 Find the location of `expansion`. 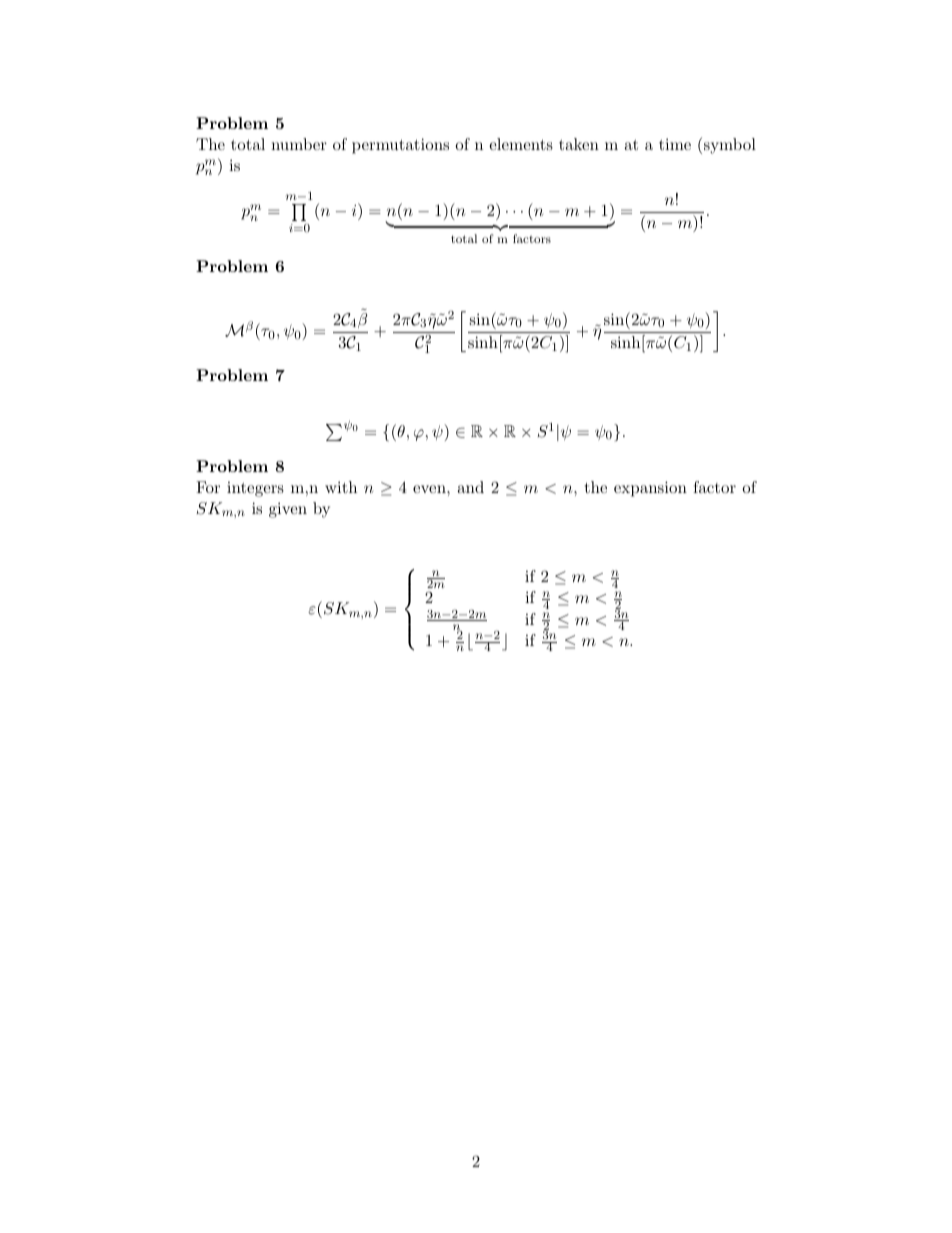

expansion is located at coordinates (650, 489).
